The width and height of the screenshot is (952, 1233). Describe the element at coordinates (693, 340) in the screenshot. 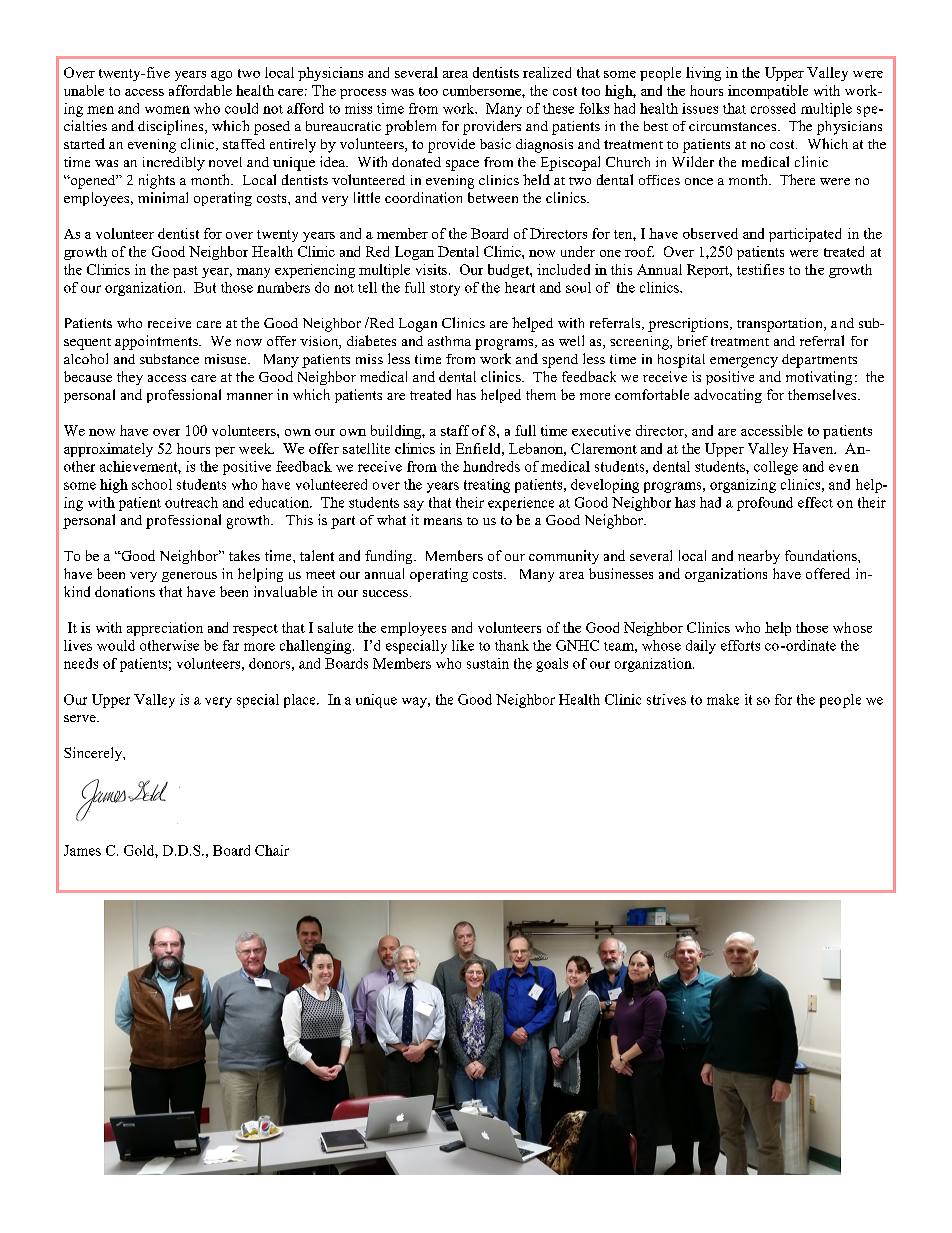

I see `brief` at that location.
